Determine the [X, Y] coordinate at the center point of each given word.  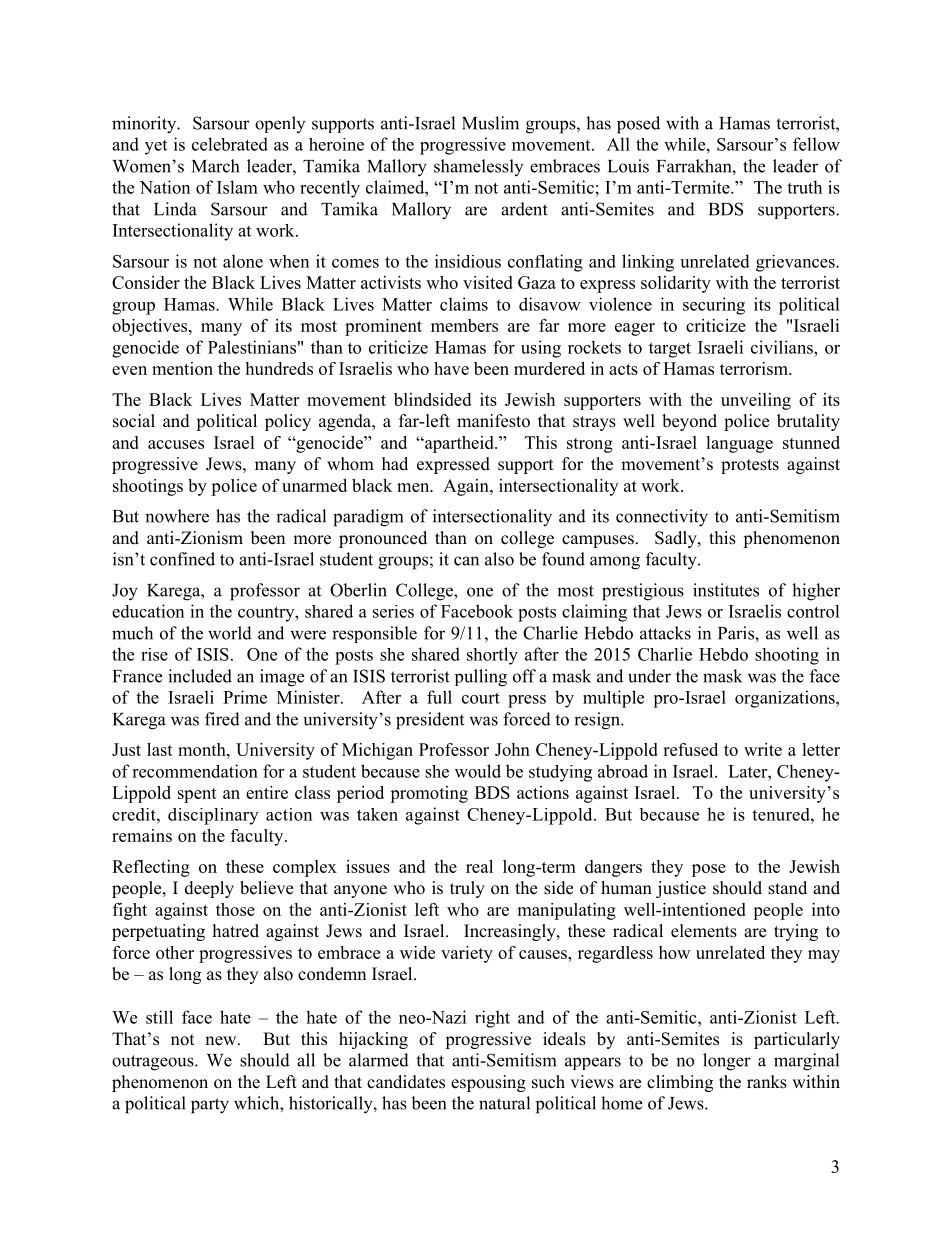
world [230, 633]
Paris [737, 633]
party [210, 1106]
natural [504, 1103]
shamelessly [478, 167]
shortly [492, 656]
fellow [816, 144]
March [215, 166]
